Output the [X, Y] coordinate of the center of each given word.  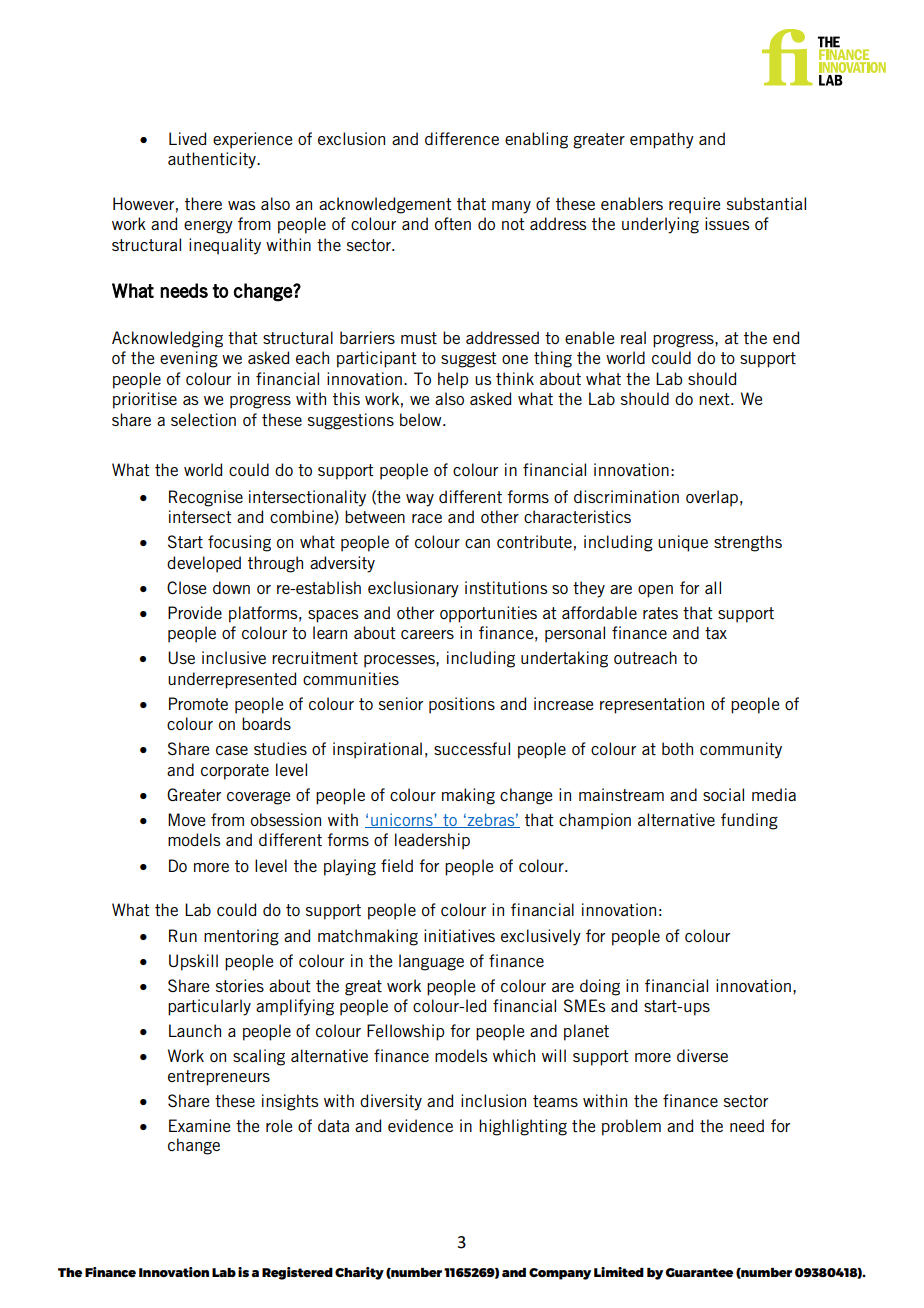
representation [652, 705]
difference [462, 138]
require [694, 205]
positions [462, 705]
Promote [198, 703]
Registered [297, 1273]
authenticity [213, 160]
